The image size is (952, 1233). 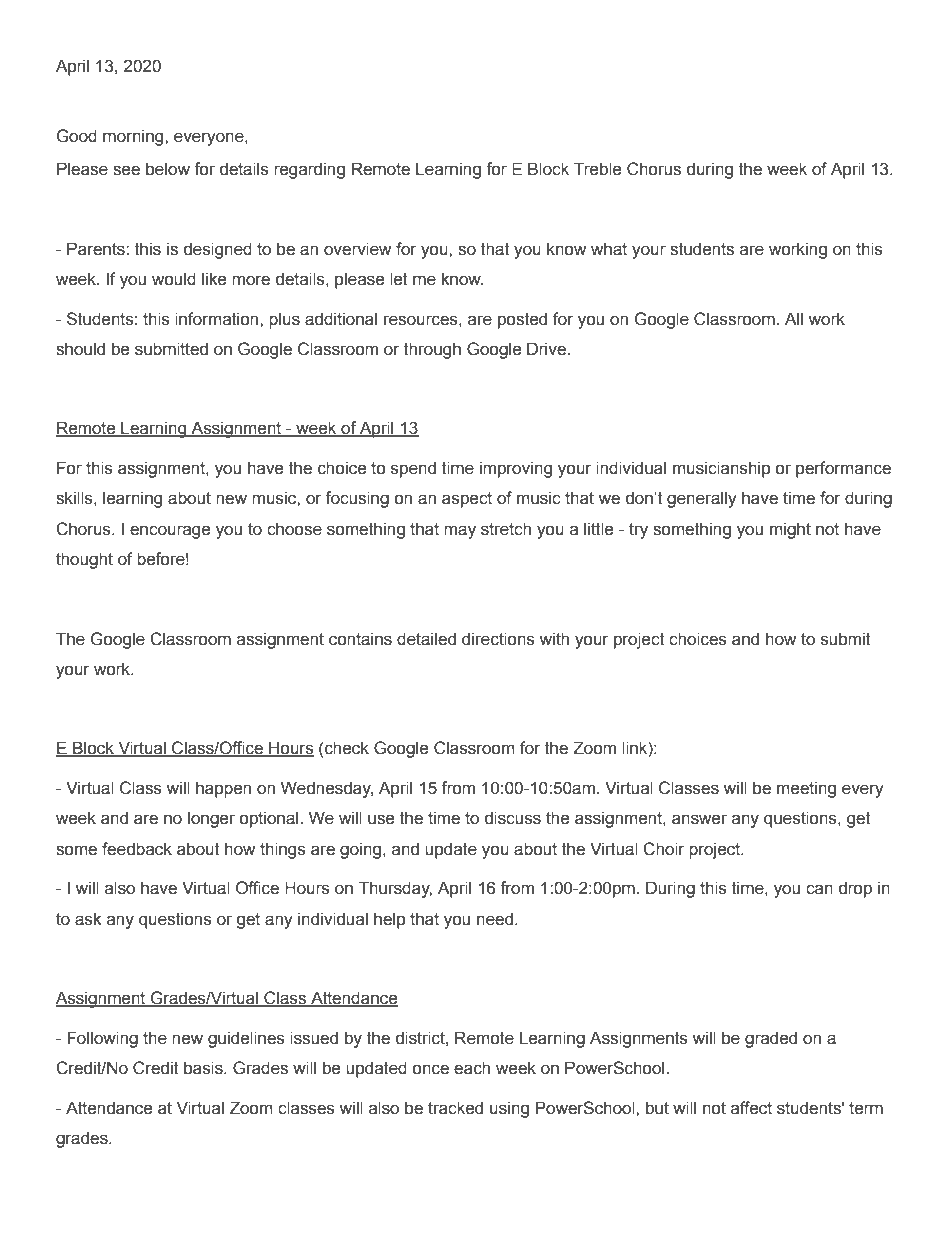 What do you see at coordinates (609, 249) in the page?
I see `what` at bounding box center [609, 249].
